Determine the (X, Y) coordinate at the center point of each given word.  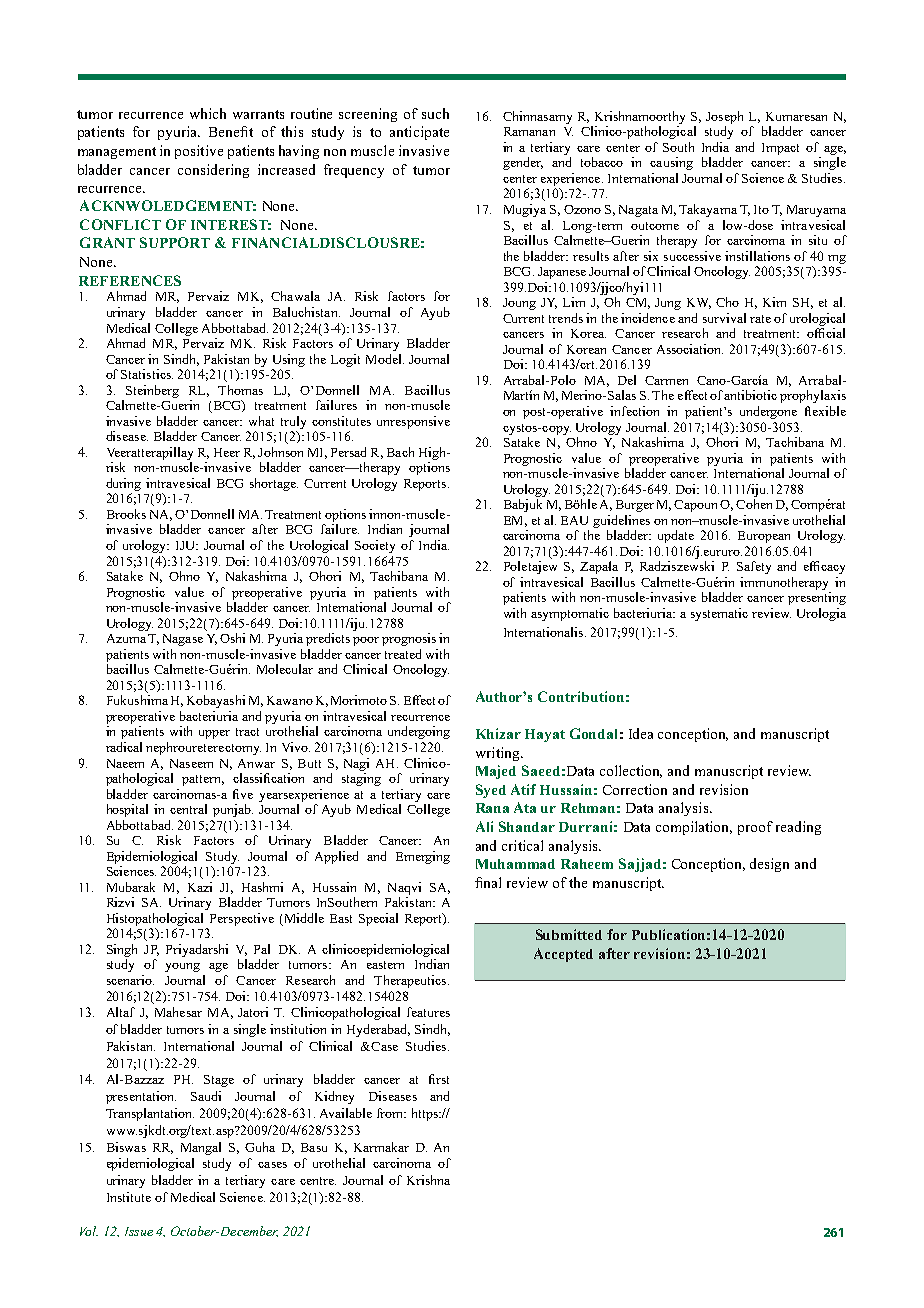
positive (199, 152)
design (769, 865)
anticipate (419, 133)
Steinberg (152, 391)
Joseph (724, 117)
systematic (719, 614)
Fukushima (137, 700)
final (488, 882)
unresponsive (413, 422)
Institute (129, 1197)
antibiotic (750, 395)
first (439, 1079)
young (182, 967)
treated (403, 654)
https (426, 1114)
